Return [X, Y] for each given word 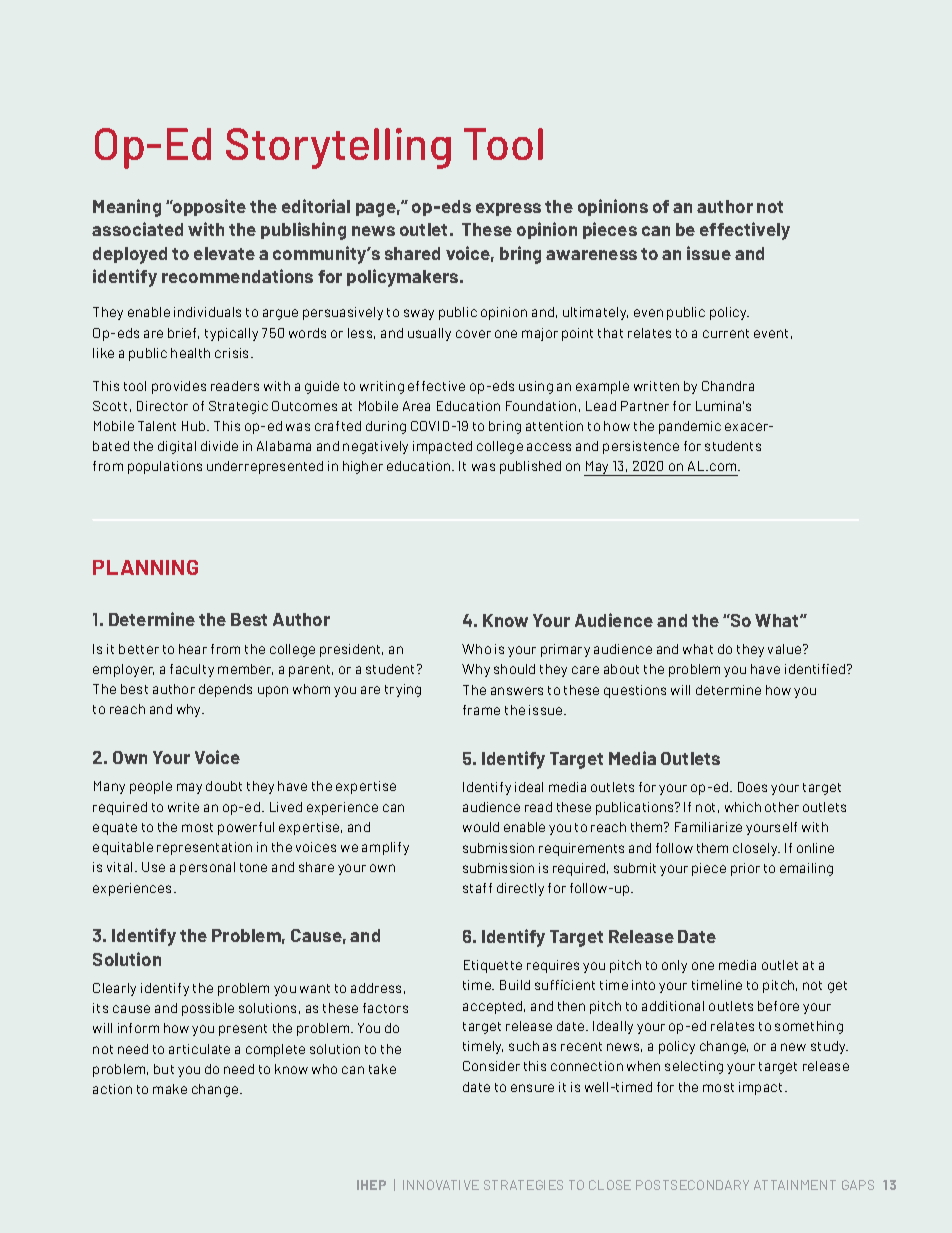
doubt [224, 786]
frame [481, 710]
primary [565, 650]
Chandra [728, 386]
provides [179, 387]
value [786, 649]
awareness [591, 255]
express [508, 209]
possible [208, 1009]
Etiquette [493, 966]
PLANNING [145, 567]
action [112, 1089]
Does [752, 787]
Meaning [127, 208]
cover [473, 334]
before [778, 1006]
